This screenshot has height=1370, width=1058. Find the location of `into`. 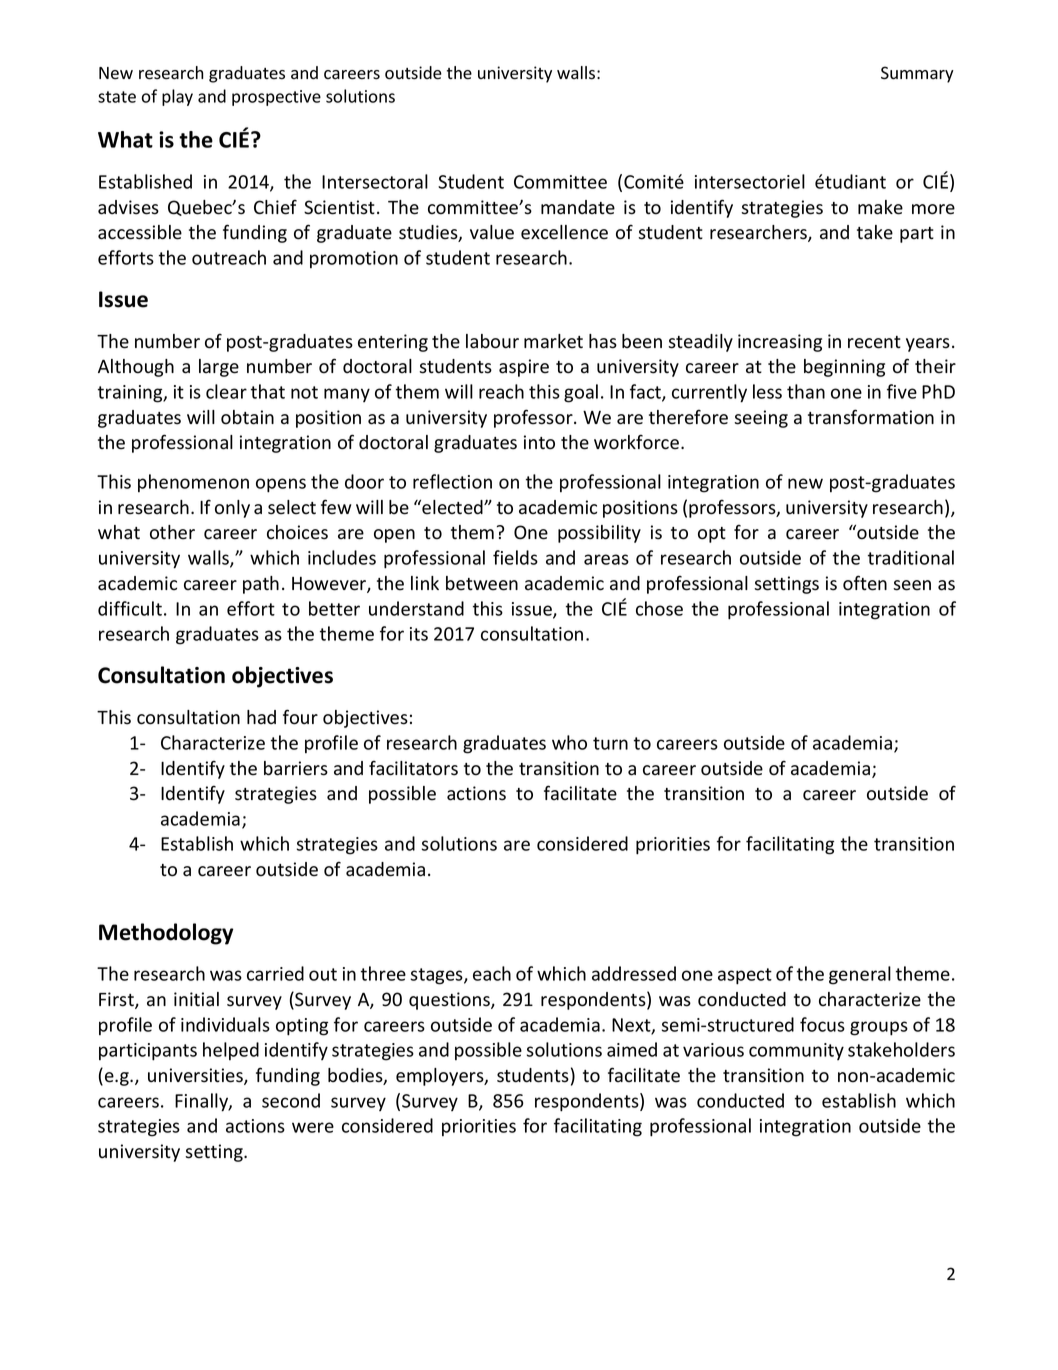

into is located at coordinates (539, 442).
